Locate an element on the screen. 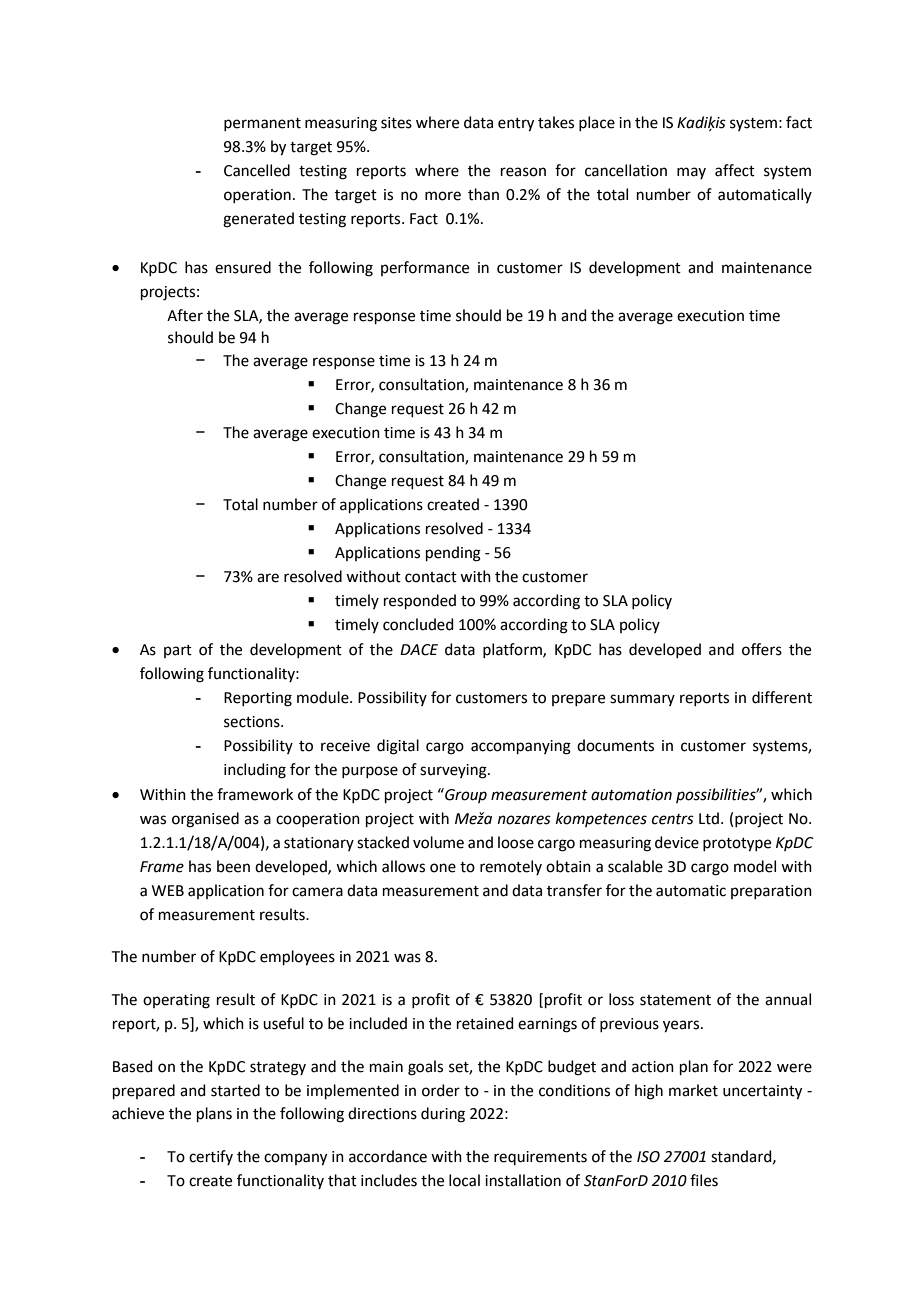  than is located at coordinates (483, 194).
